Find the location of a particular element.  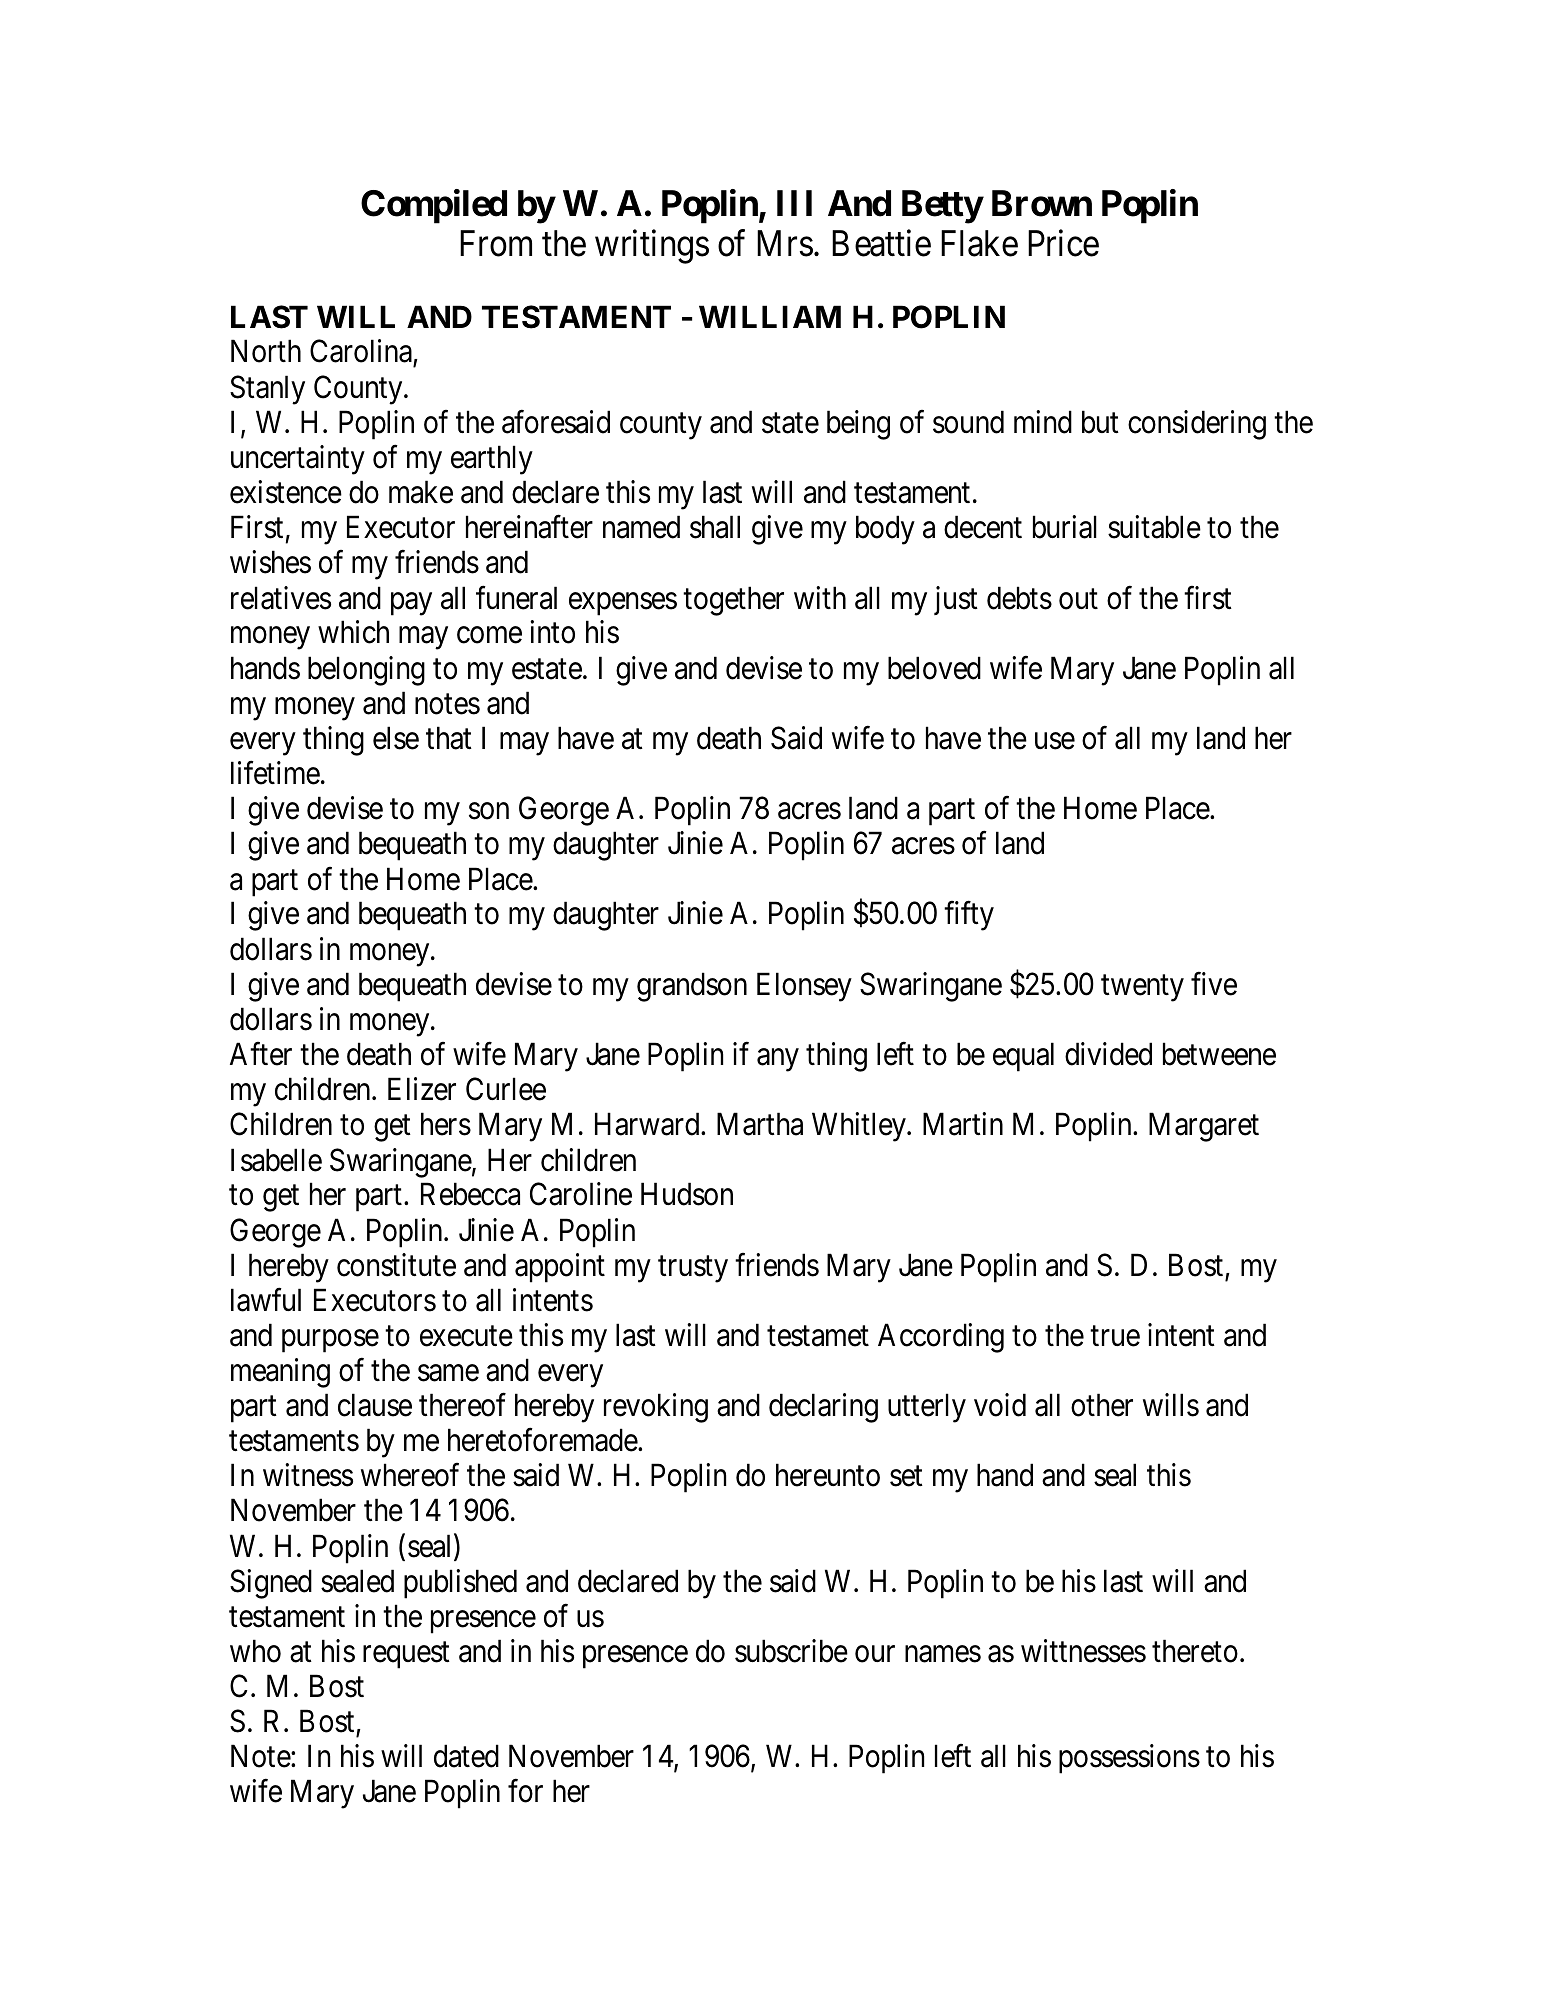

request is located at coordinates (406, 1655).
